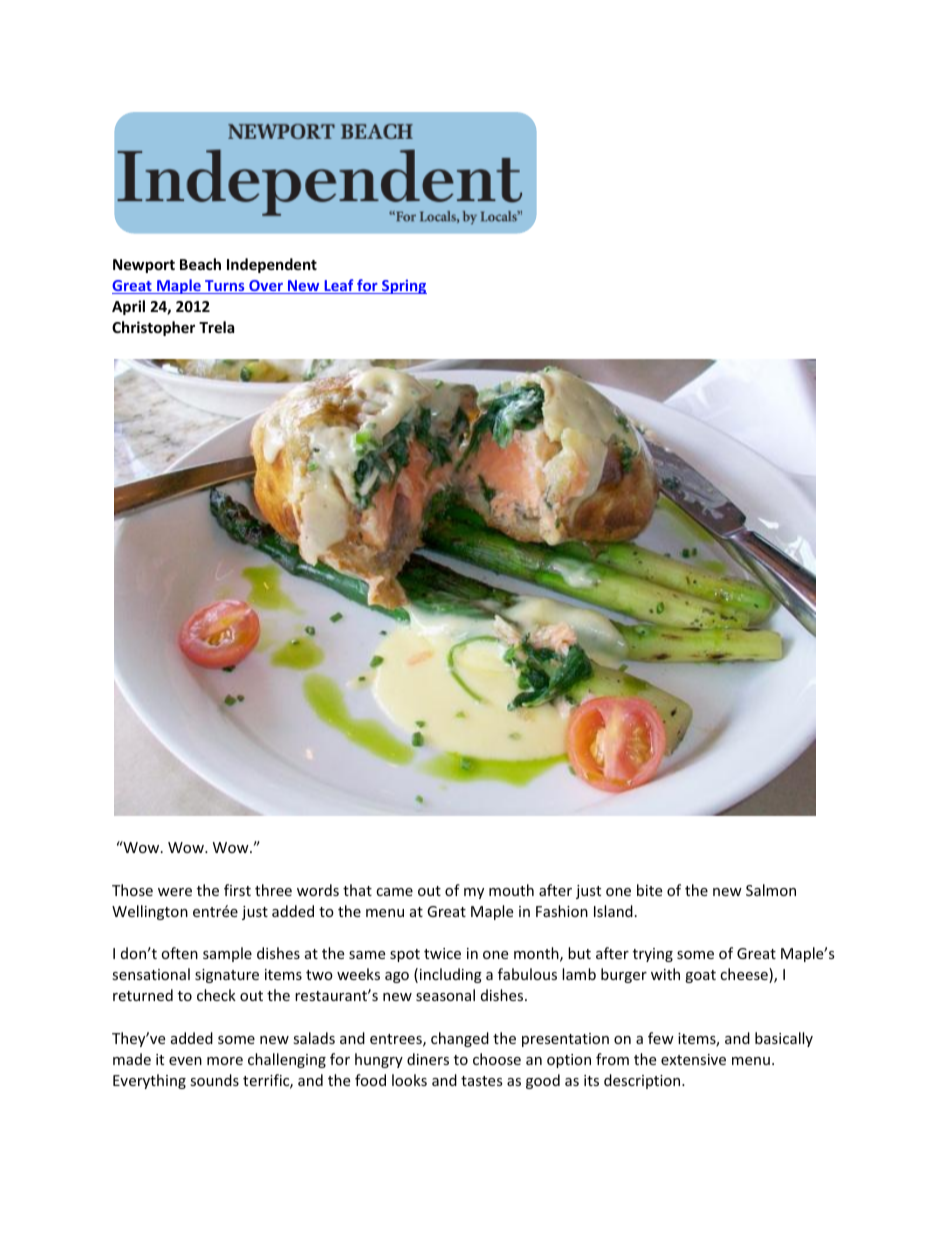 This screenshot has height=1233, width=952. I want to click on Christopher, so click(153, 328).
